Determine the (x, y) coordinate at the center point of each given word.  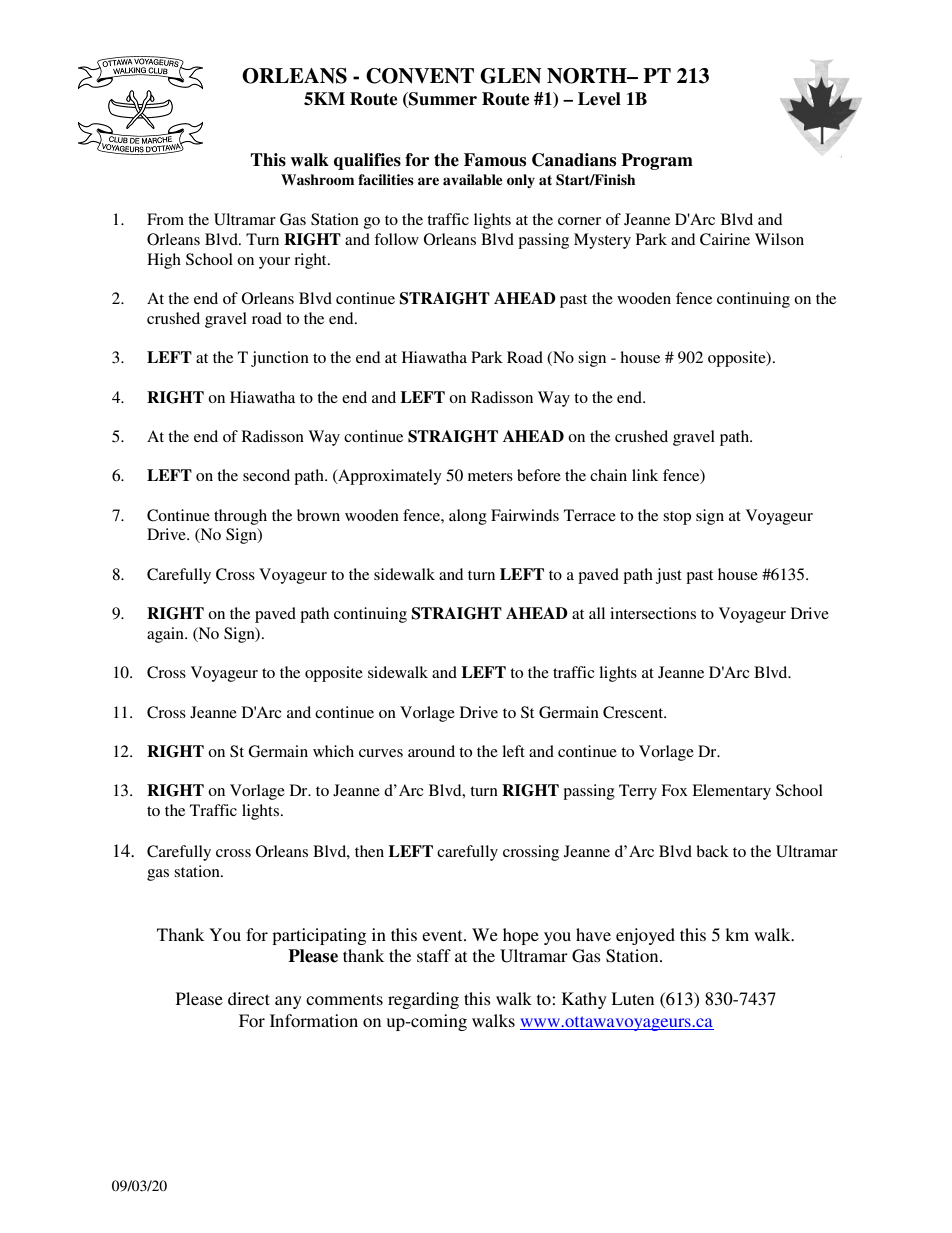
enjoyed (645, 936)
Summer (442, 100)
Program (657, 161)
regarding (423, 1000)
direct (249, 998)
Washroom (317, 180)
